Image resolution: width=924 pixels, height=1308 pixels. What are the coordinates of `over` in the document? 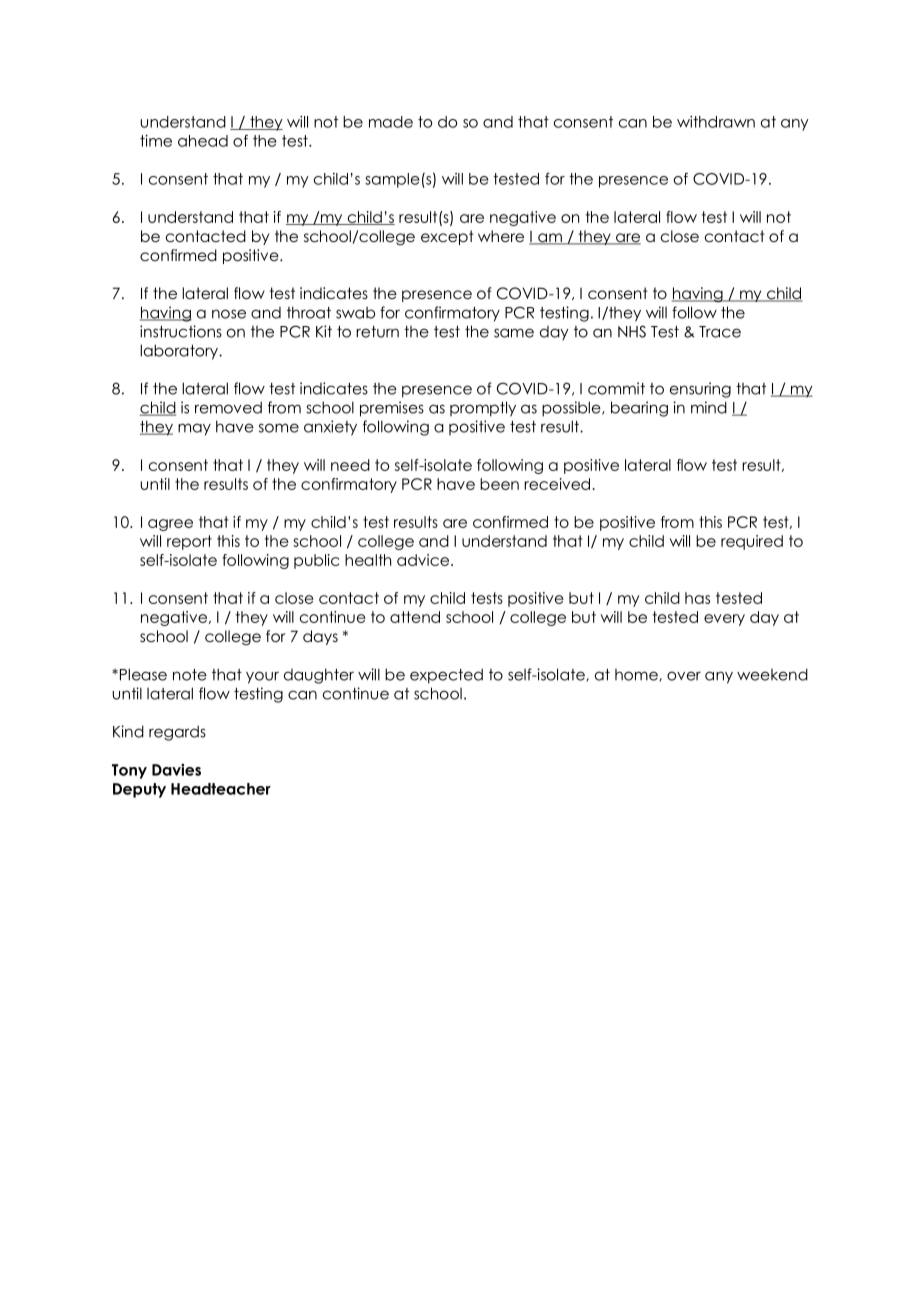 It's located at (684, 676).
